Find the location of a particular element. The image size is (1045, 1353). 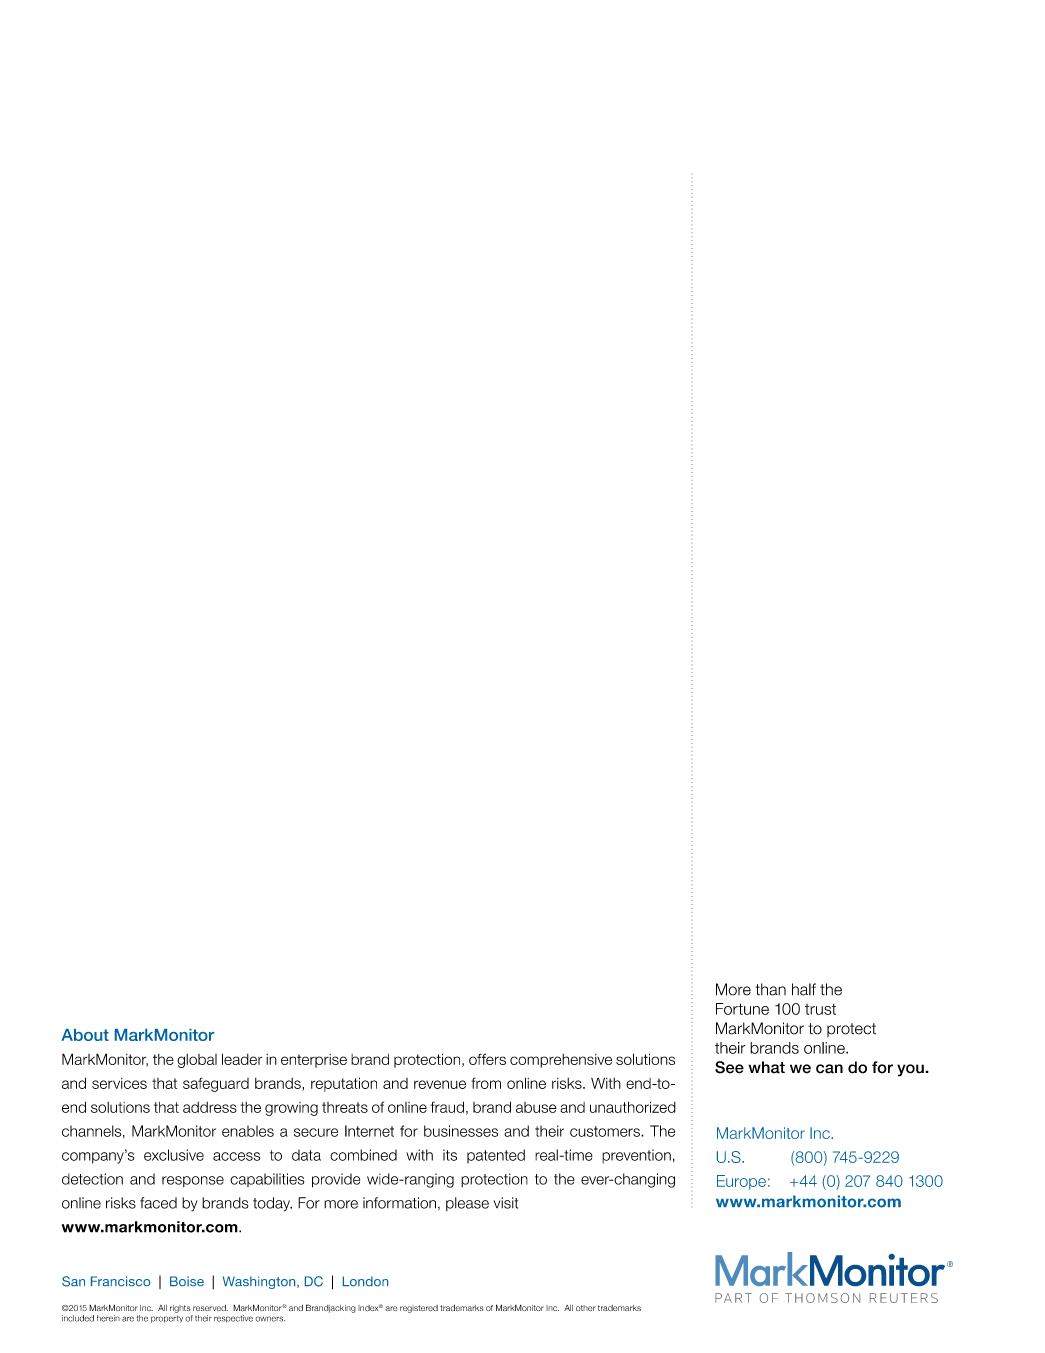

rights is located at coordinates (180, 1309).
